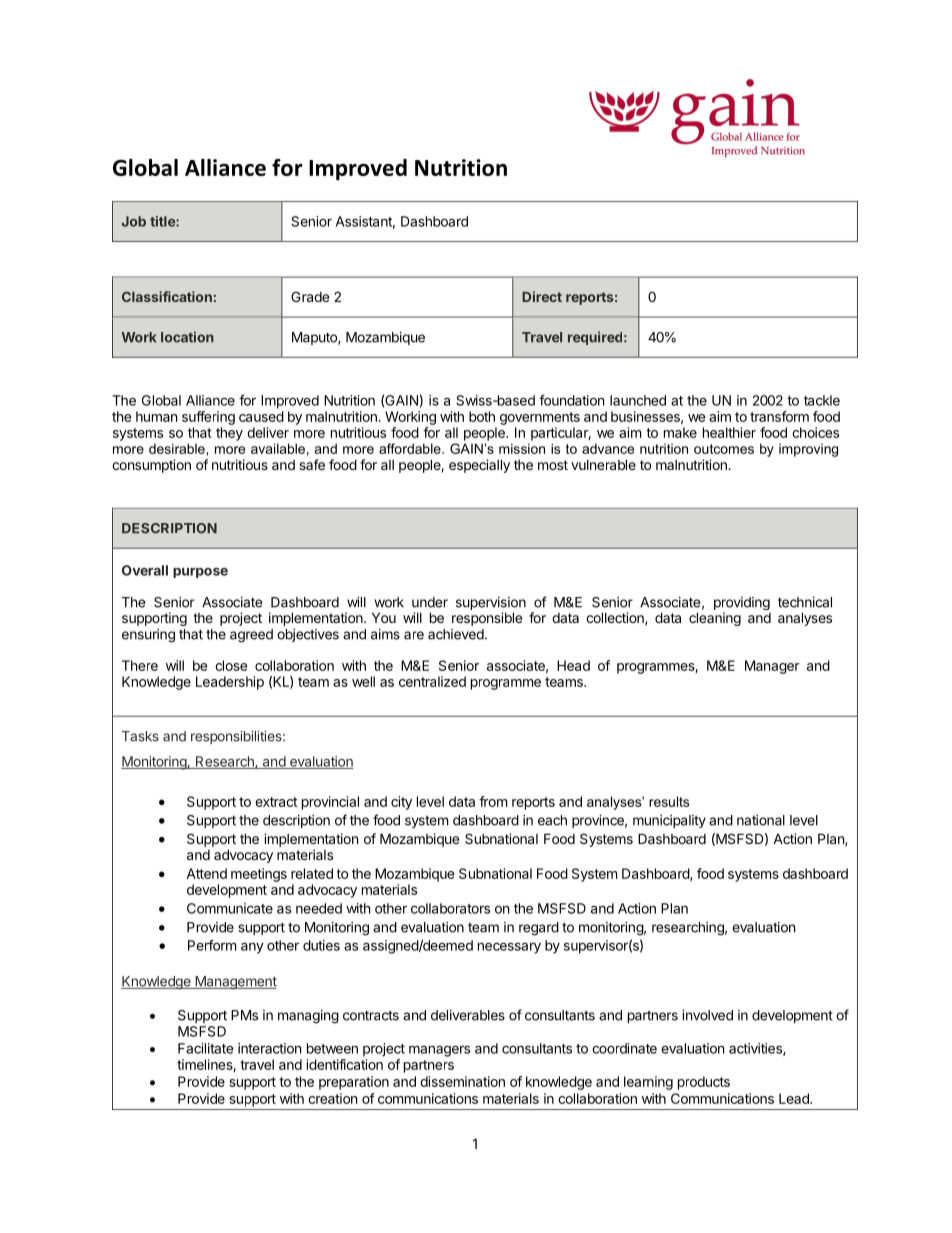 The image size is (952, 1233). What do you see at coordinates (206, 1048) in the screenshot?
I see `Facilitate` at bounding box center [206, 1048].
